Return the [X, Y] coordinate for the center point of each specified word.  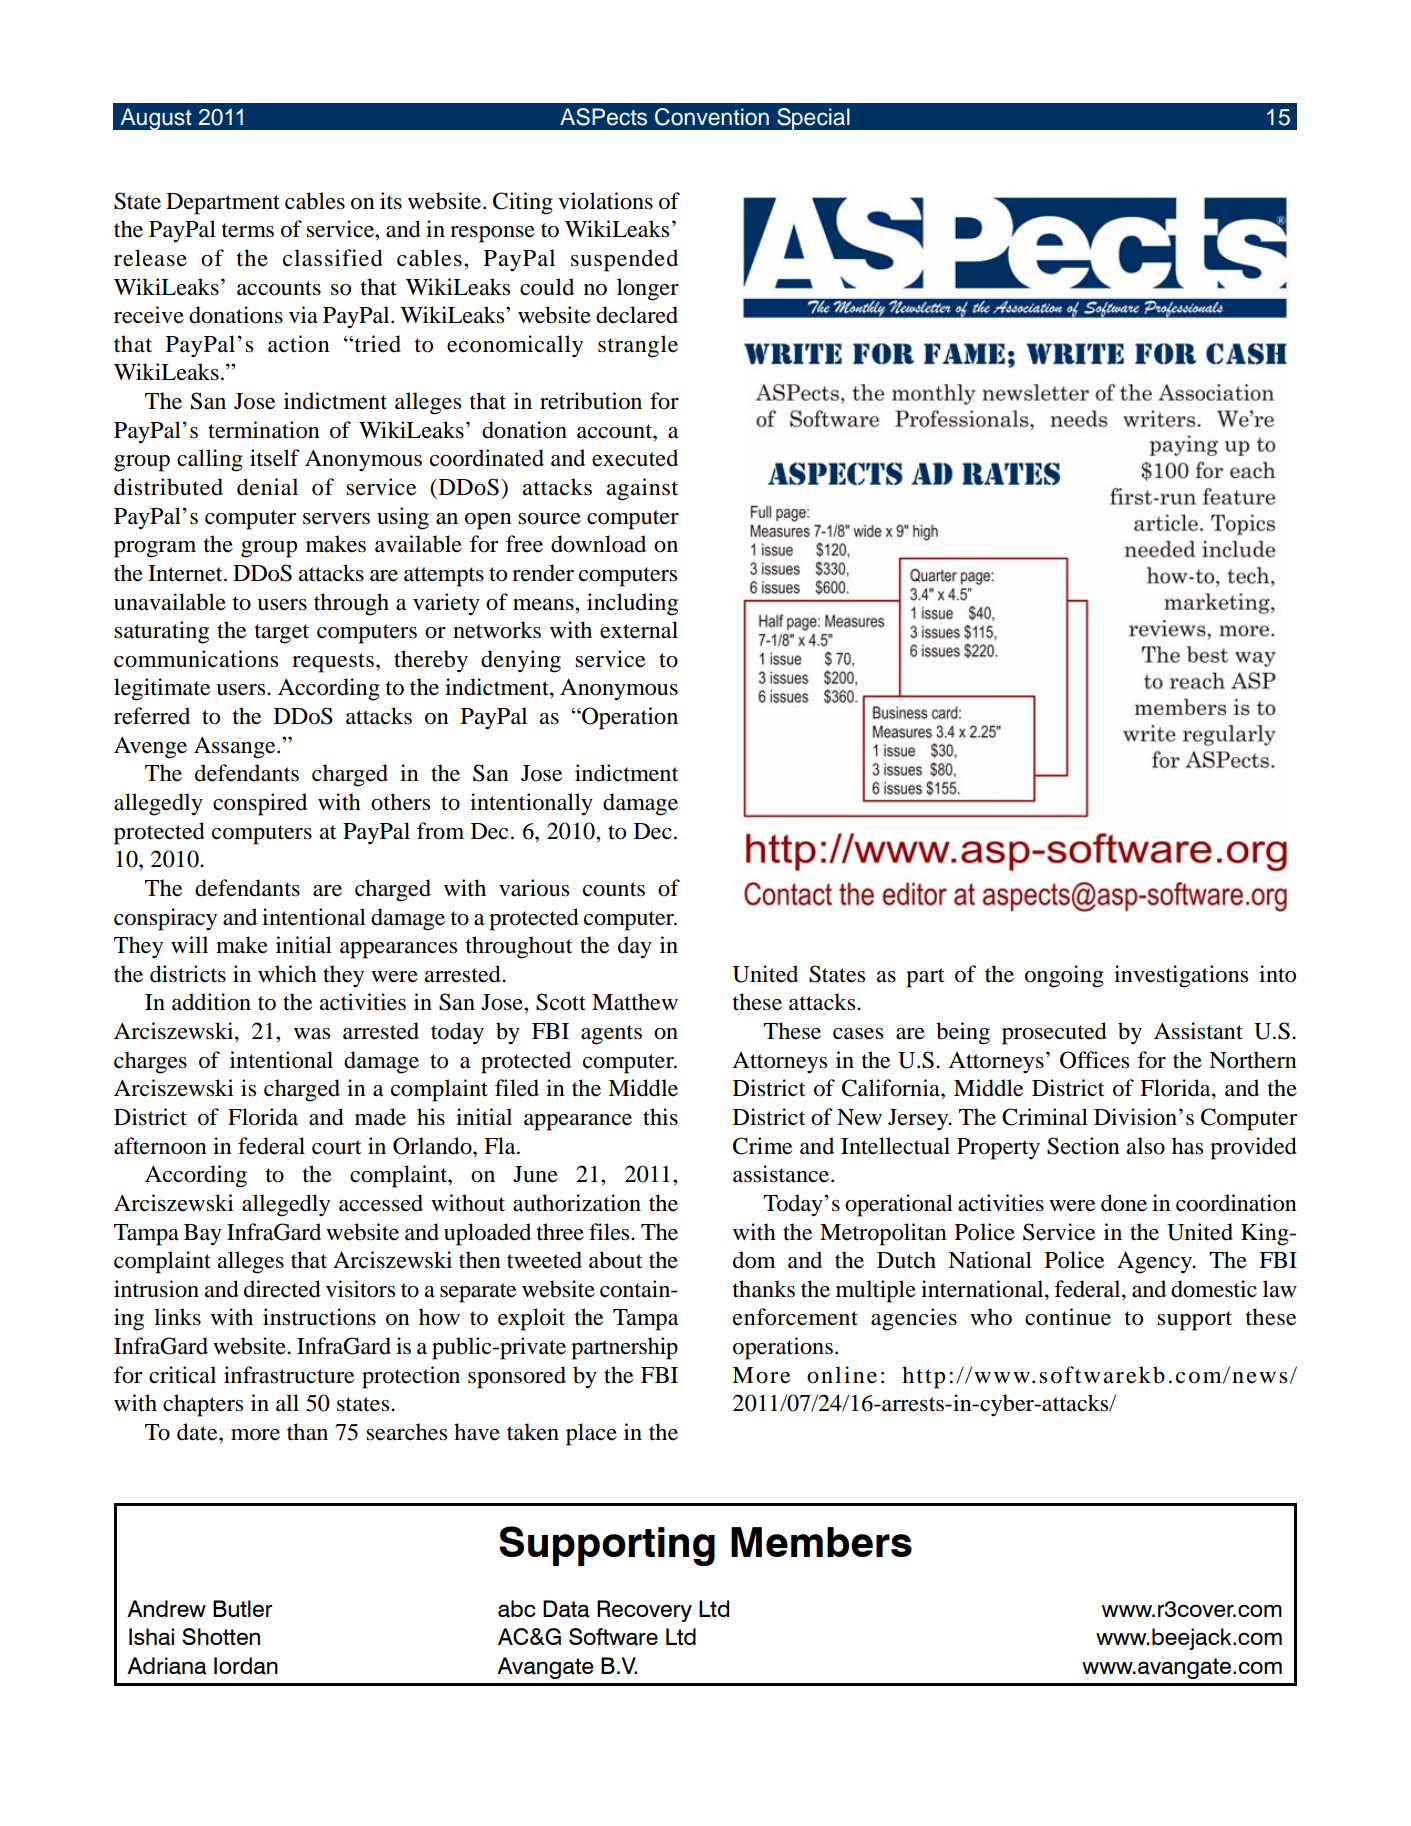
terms [248, 230]
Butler [242, 1608]
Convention [712, 117]
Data [566, 1609]
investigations [1181, 976]
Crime [763, 1146]
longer [648, 289]
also [1145, 1146]
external [639, 630]
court [337, 1147]
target [282, 634]
